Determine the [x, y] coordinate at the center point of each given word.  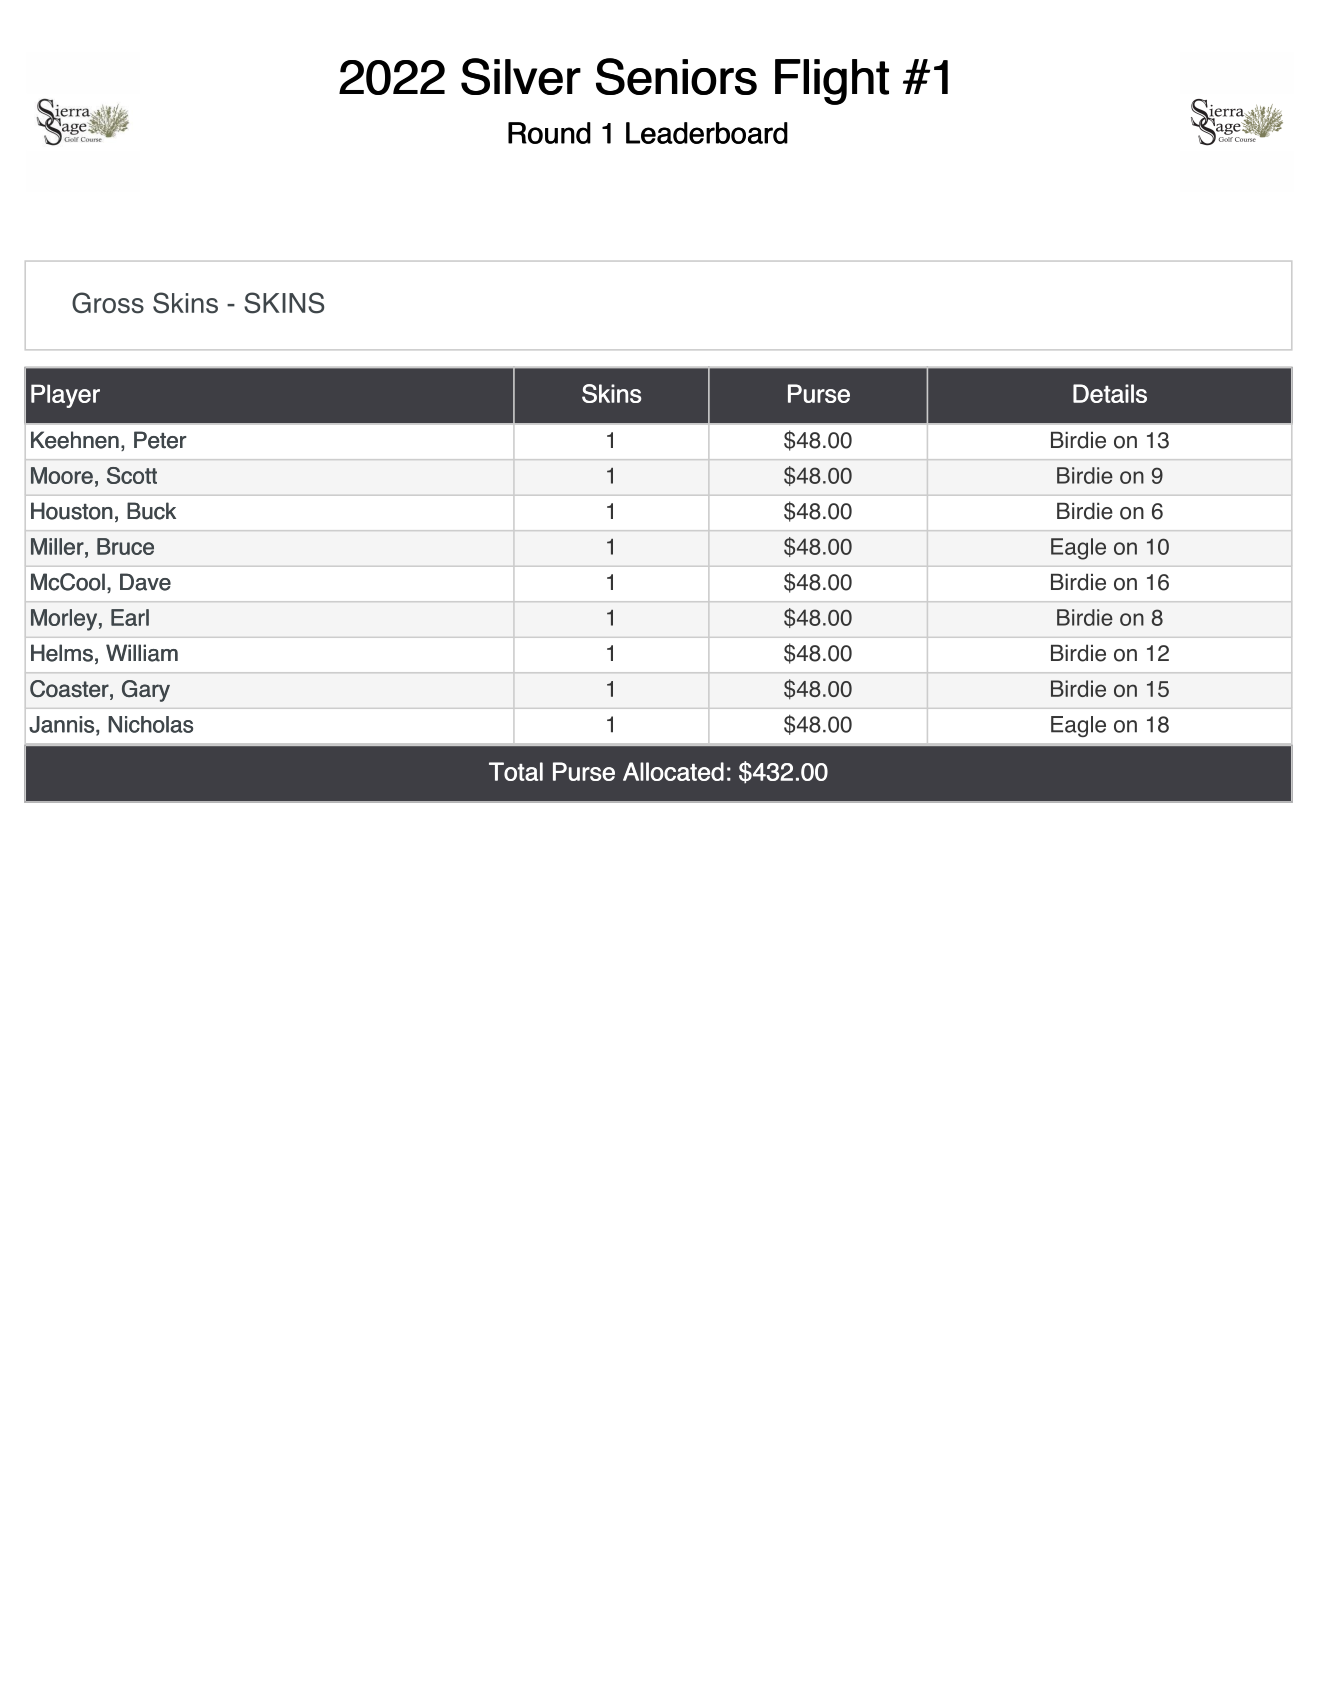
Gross [108, 303]
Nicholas [150, 724]
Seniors [676, 76]
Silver [521, 76]
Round [549, 133]
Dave [145, 582]
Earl [130, 617]
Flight [832, 82]
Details [1110, 393]
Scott [132, 475]
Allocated [673, 771]
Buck [151, 511]
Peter [160, 440]
